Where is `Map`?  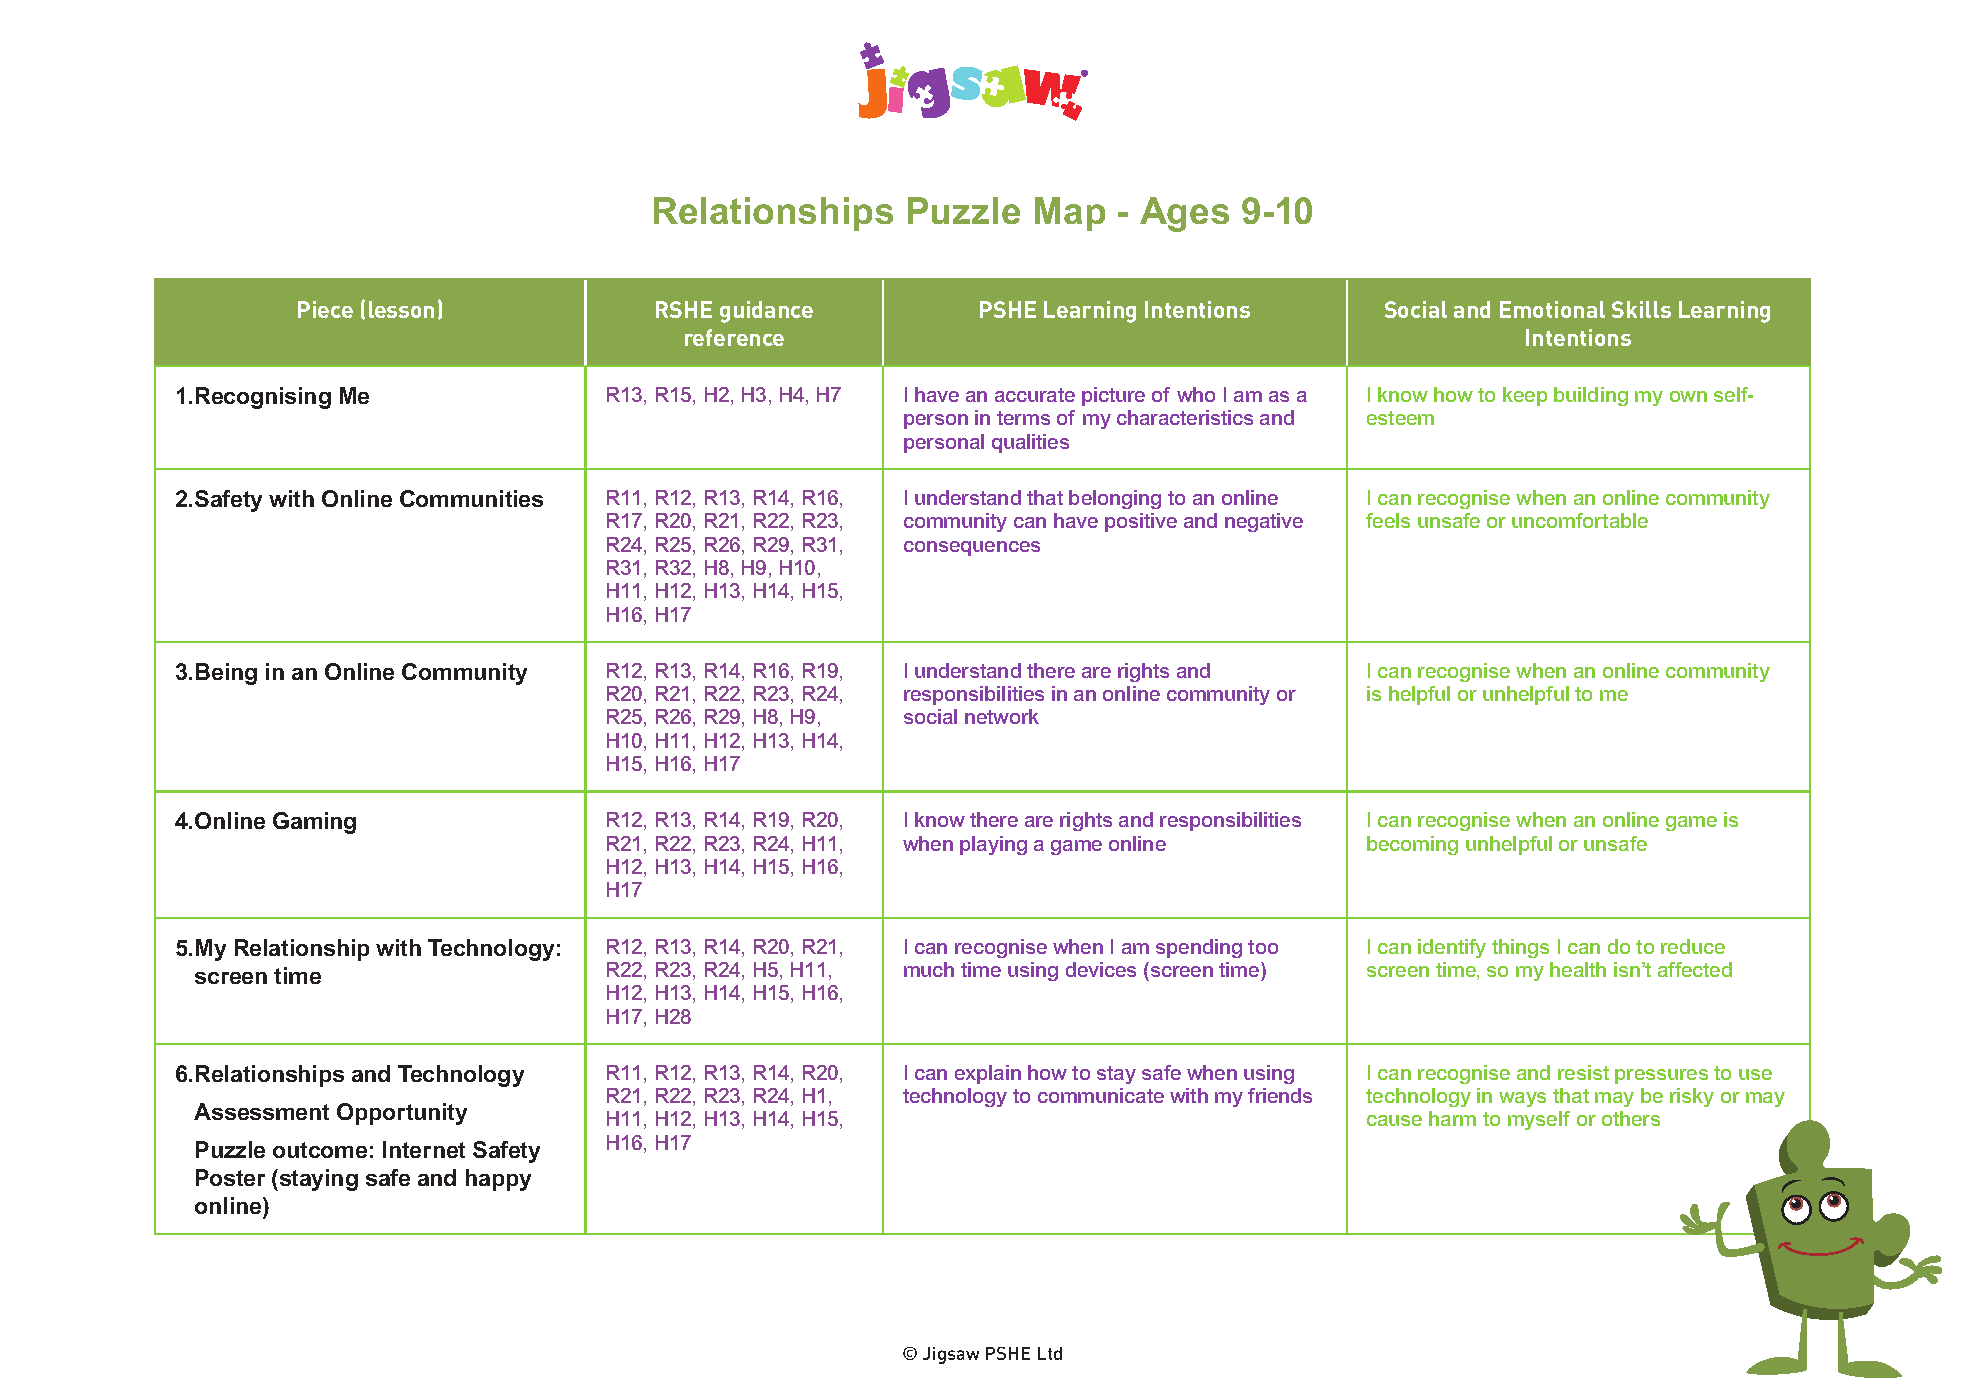 Map is located at coordinates (1070, 214).
